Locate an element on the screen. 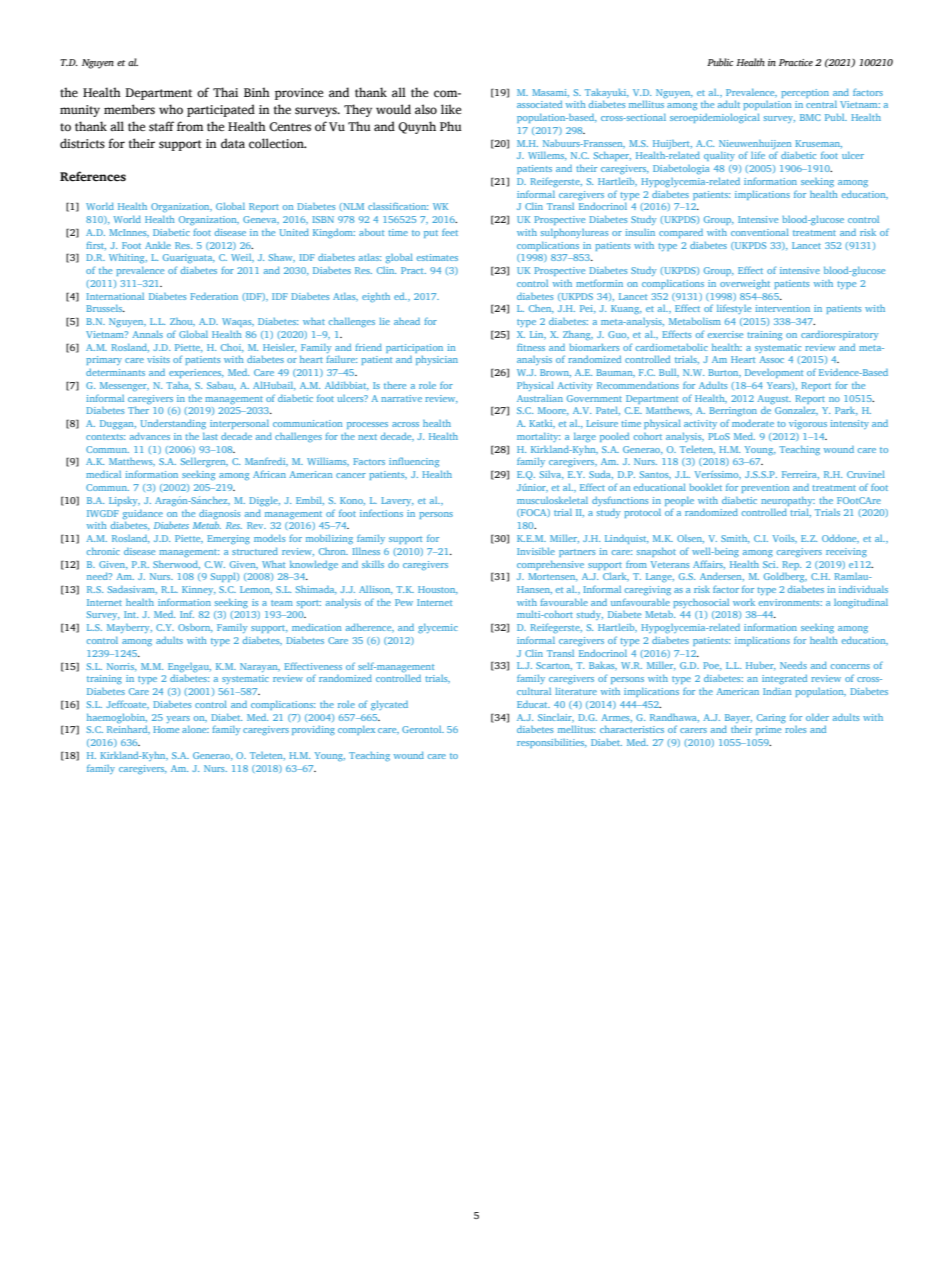 Image resolution: width=952 pixels, height=1270 pixels. work is located at coordinates (744, 602).
